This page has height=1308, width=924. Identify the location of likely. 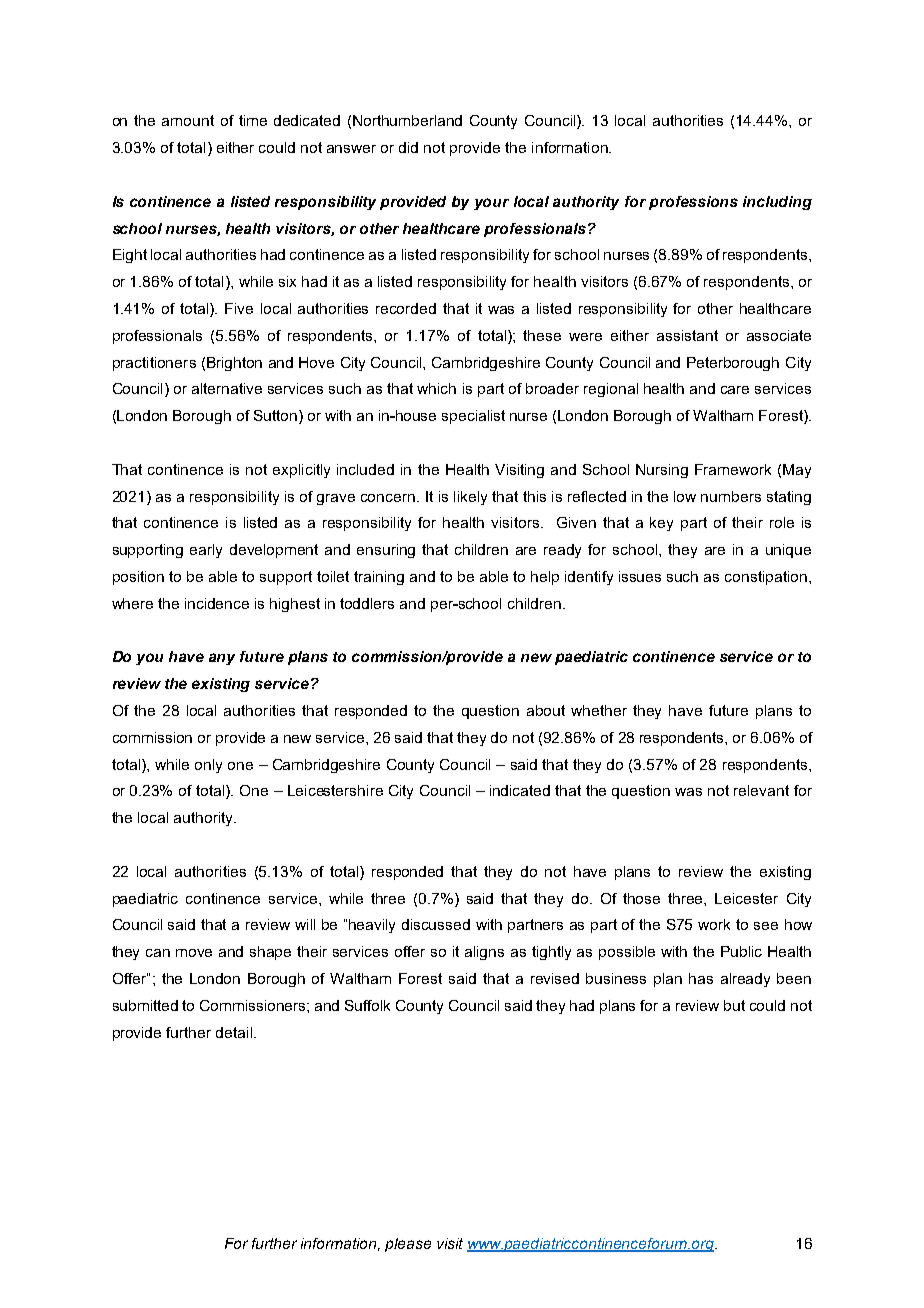
(470, 498).
